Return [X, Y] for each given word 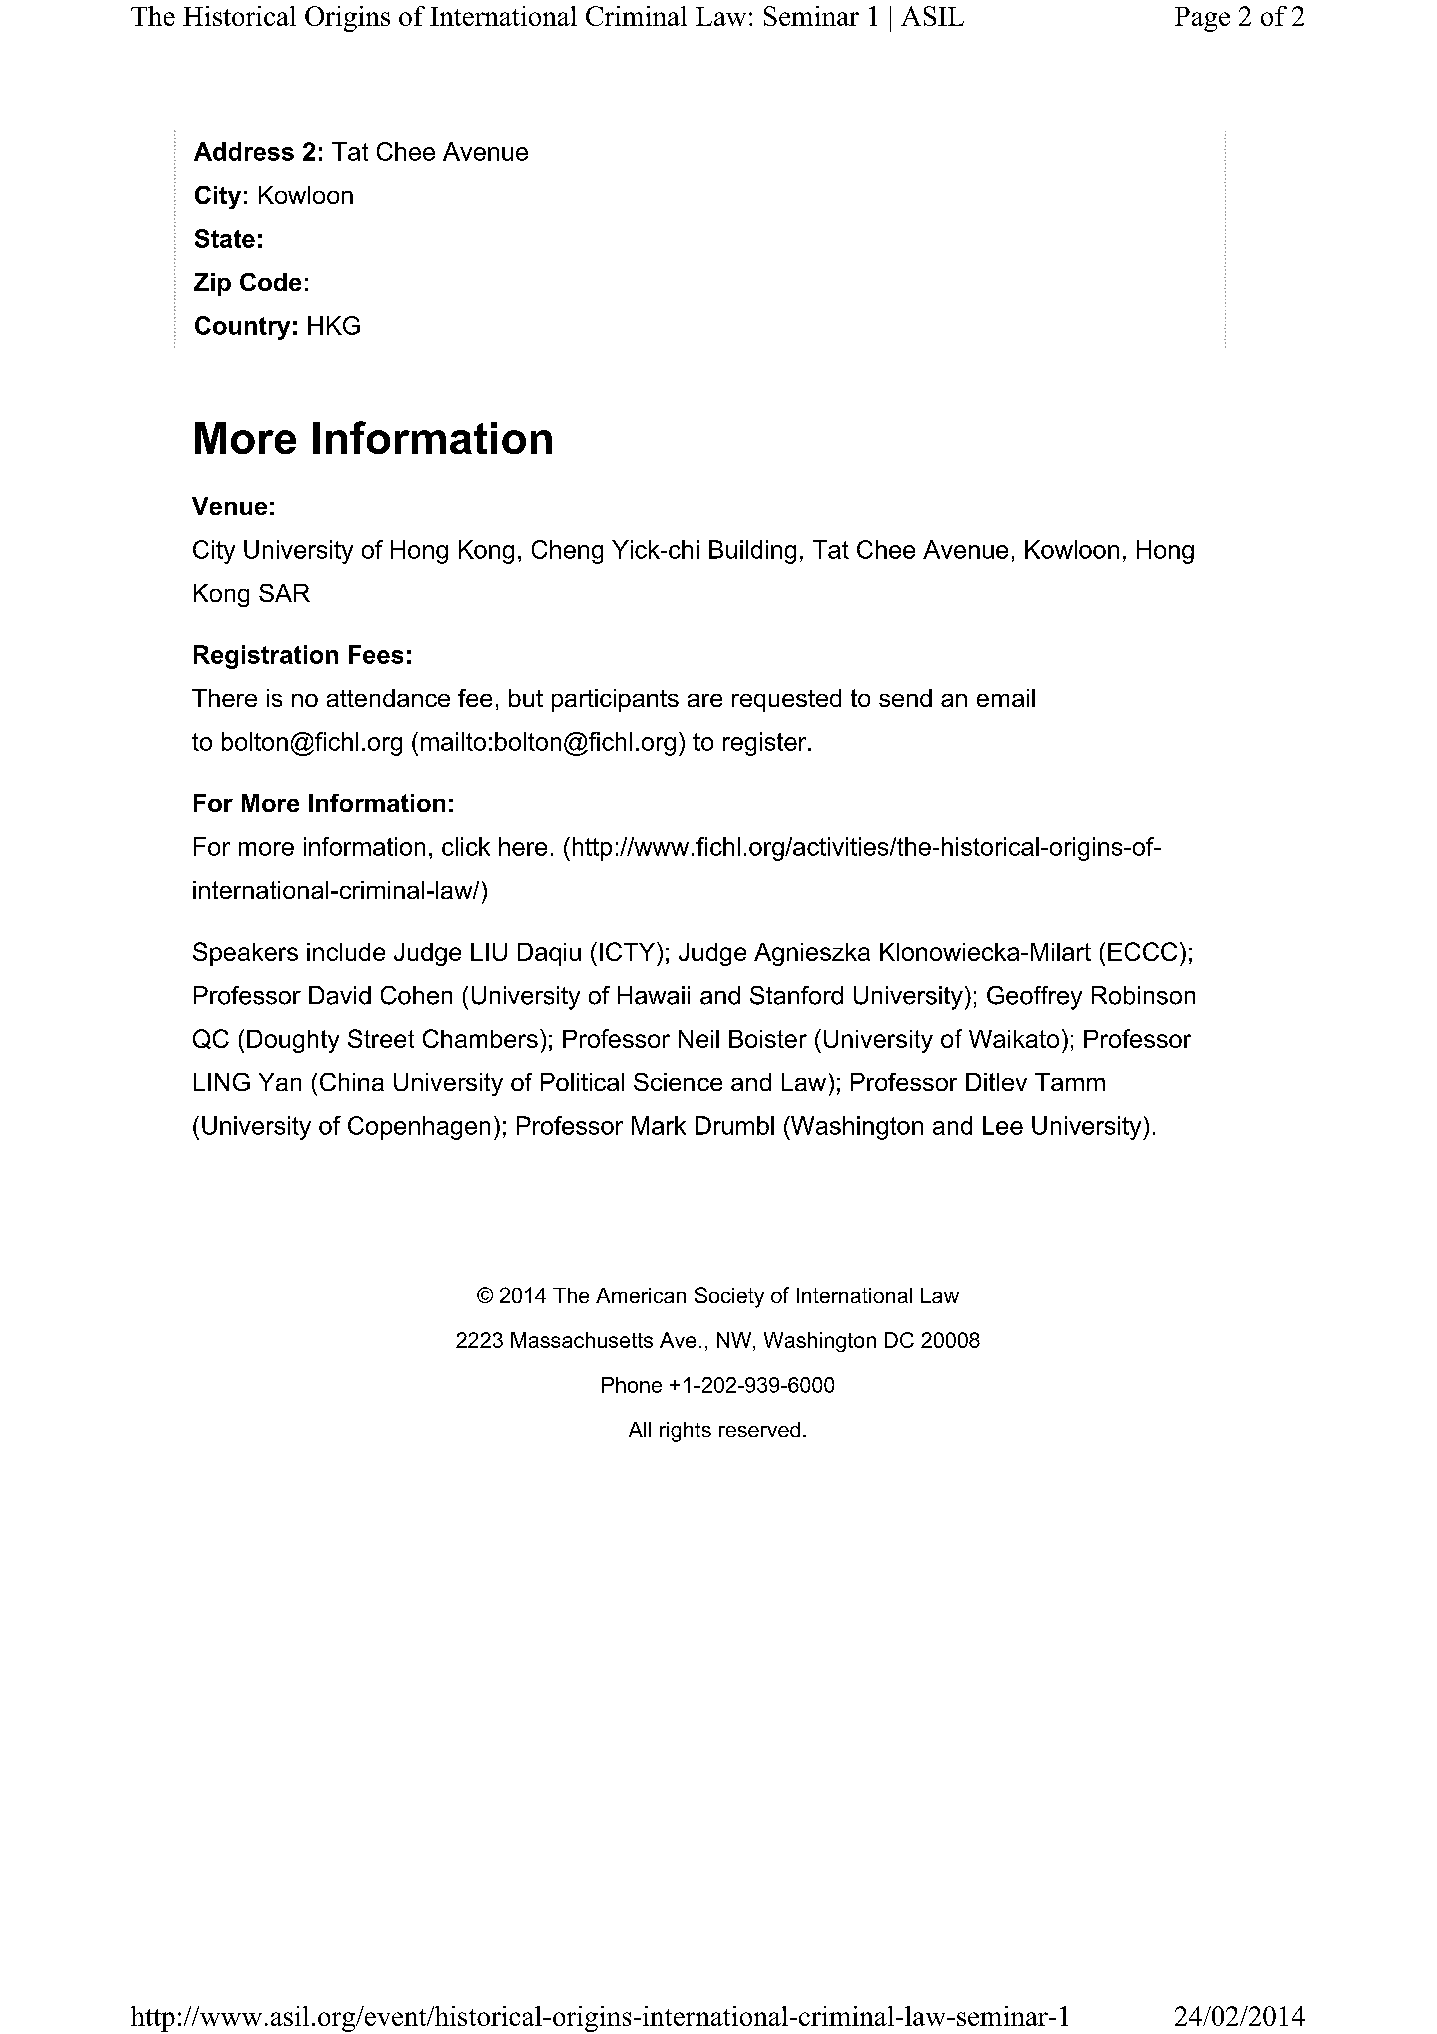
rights [685, 1432]
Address [244, 151]
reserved [759, 1429]
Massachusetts [582, 1340]
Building [752, 552]
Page [1202, 19]
